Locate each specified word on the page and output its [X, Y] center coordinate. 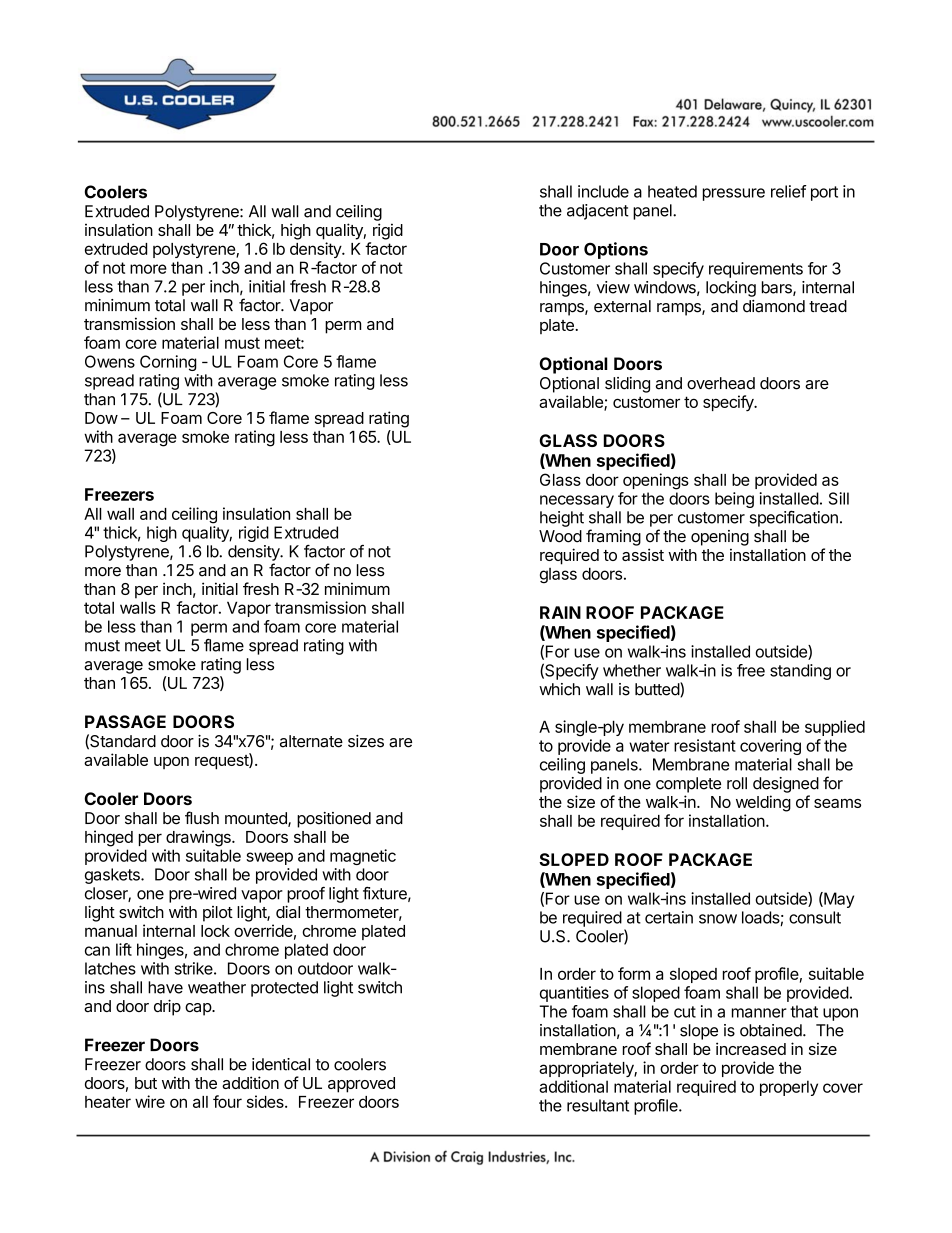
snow [718, 919]
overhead [721, 383]
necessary [577, 501]
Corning [168, 363]
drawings [199, 838]
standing [800, 672]
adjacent [598, 212]
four [227, 1101]
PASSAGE [125, 721]
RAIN [560, 612]
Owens [110, 361]
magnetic [363, 857]
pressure [734, 194]
